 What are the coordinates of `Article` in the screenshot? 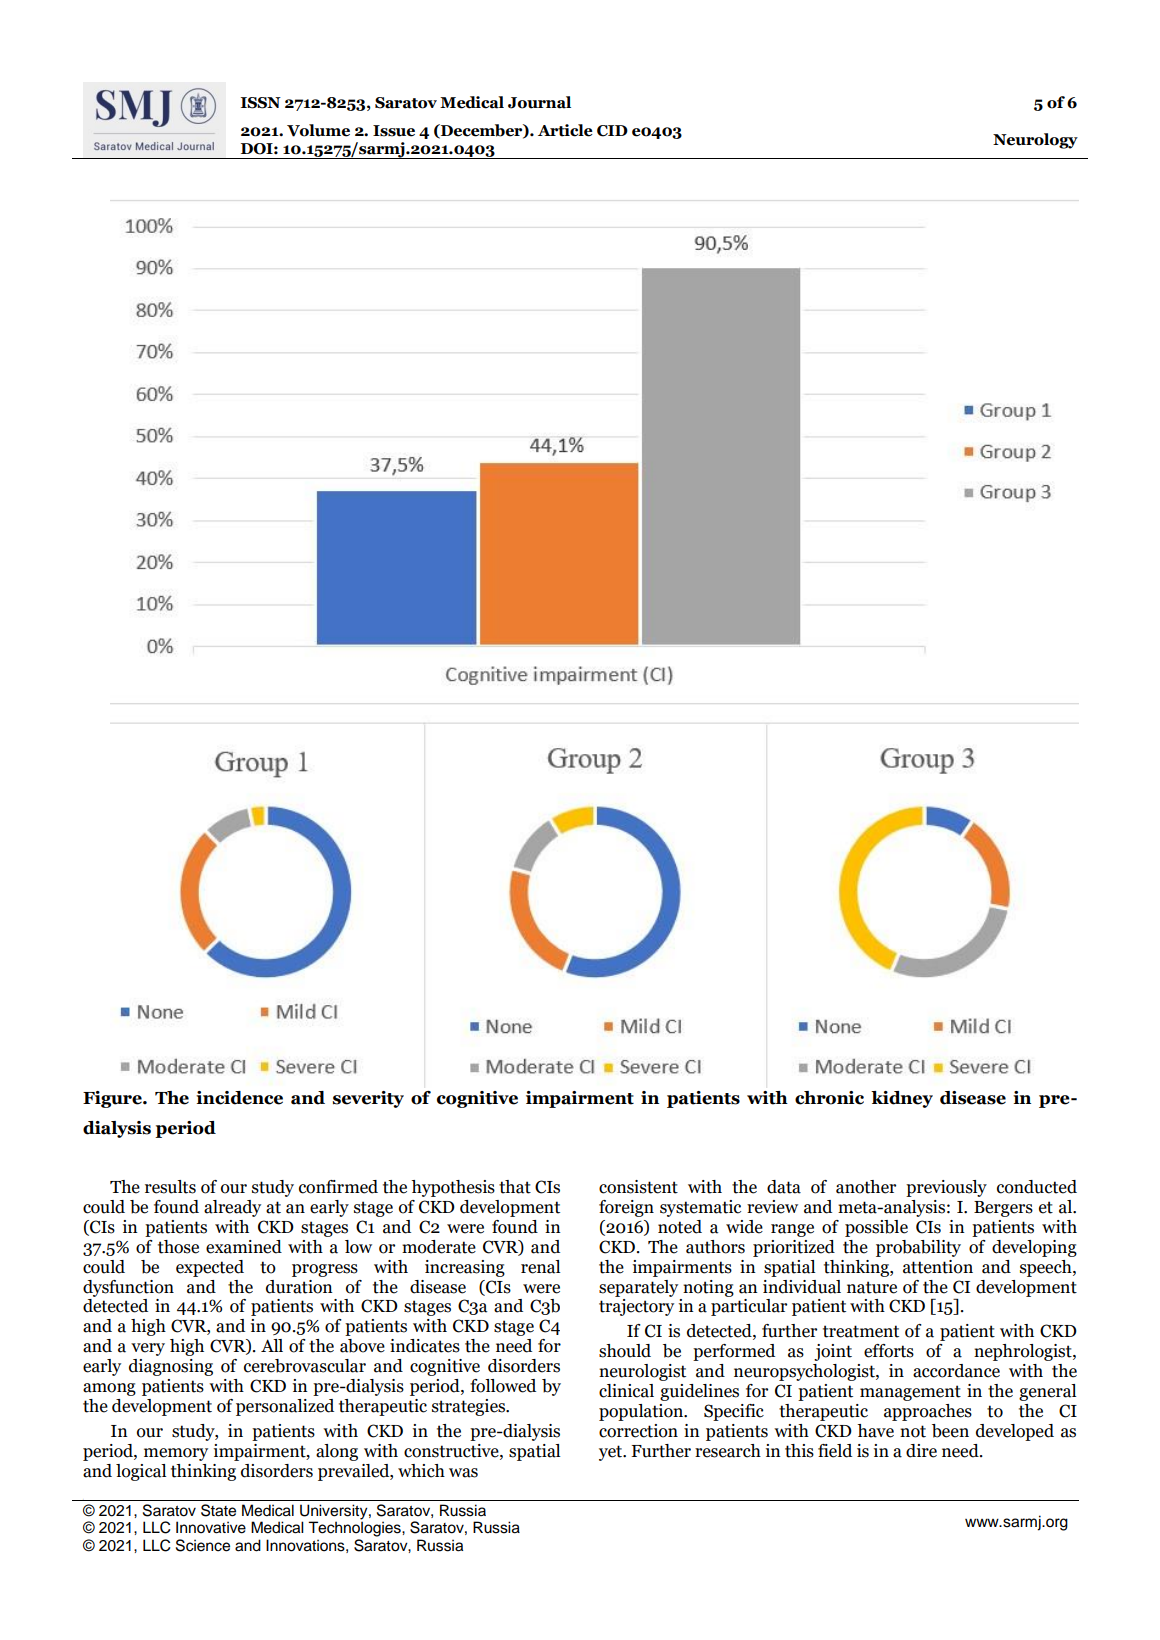 It's located at (565, 130).
